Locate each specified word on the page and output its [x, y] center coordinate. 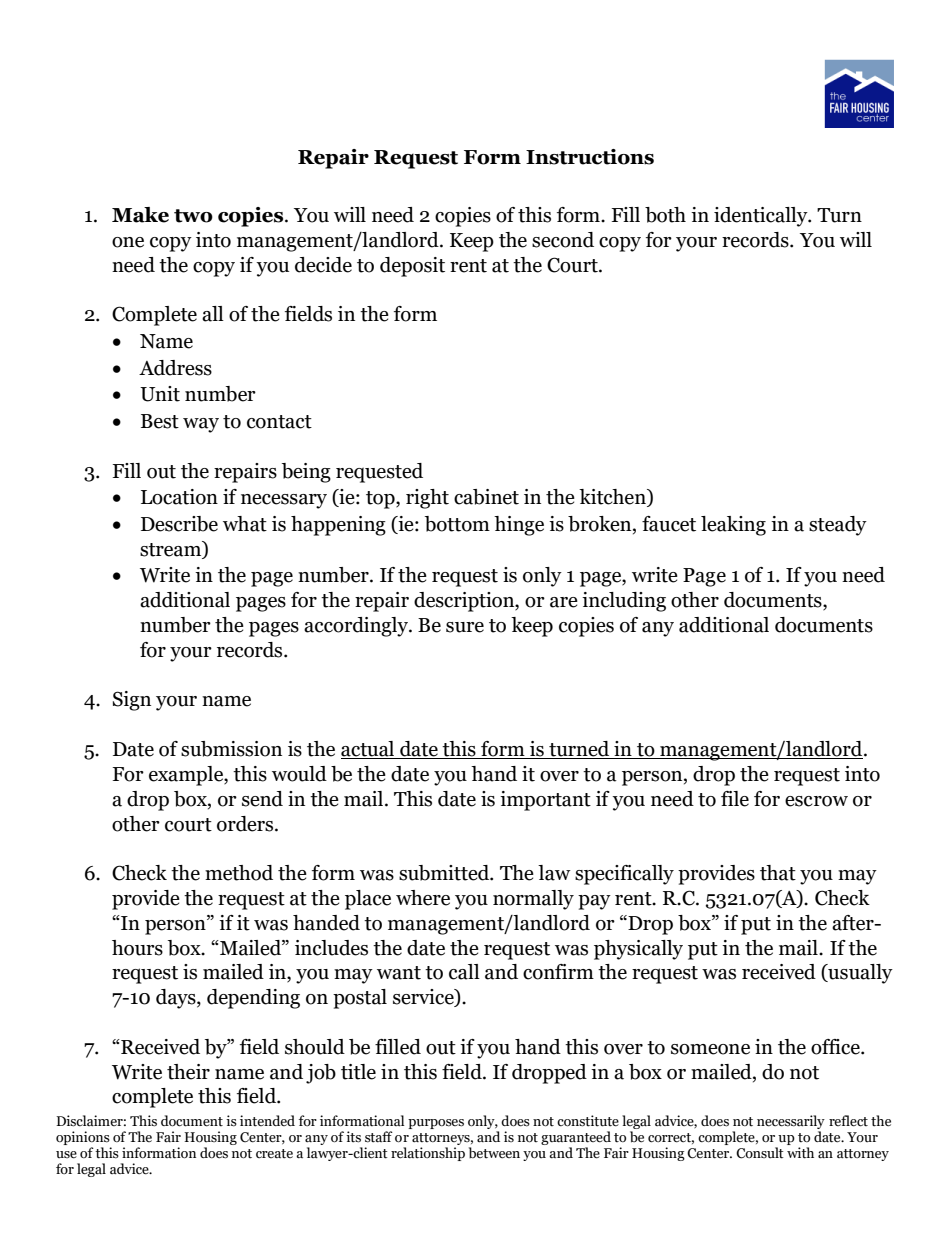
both [665, 215]
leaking [733, 526]
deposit [412, 267]
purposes [436, 1124]
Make [140, 215]
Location [179, 497]
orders [246, 824]
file [735, 799]
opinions [83, 1139]
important [545, 801]
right [427, 499]
